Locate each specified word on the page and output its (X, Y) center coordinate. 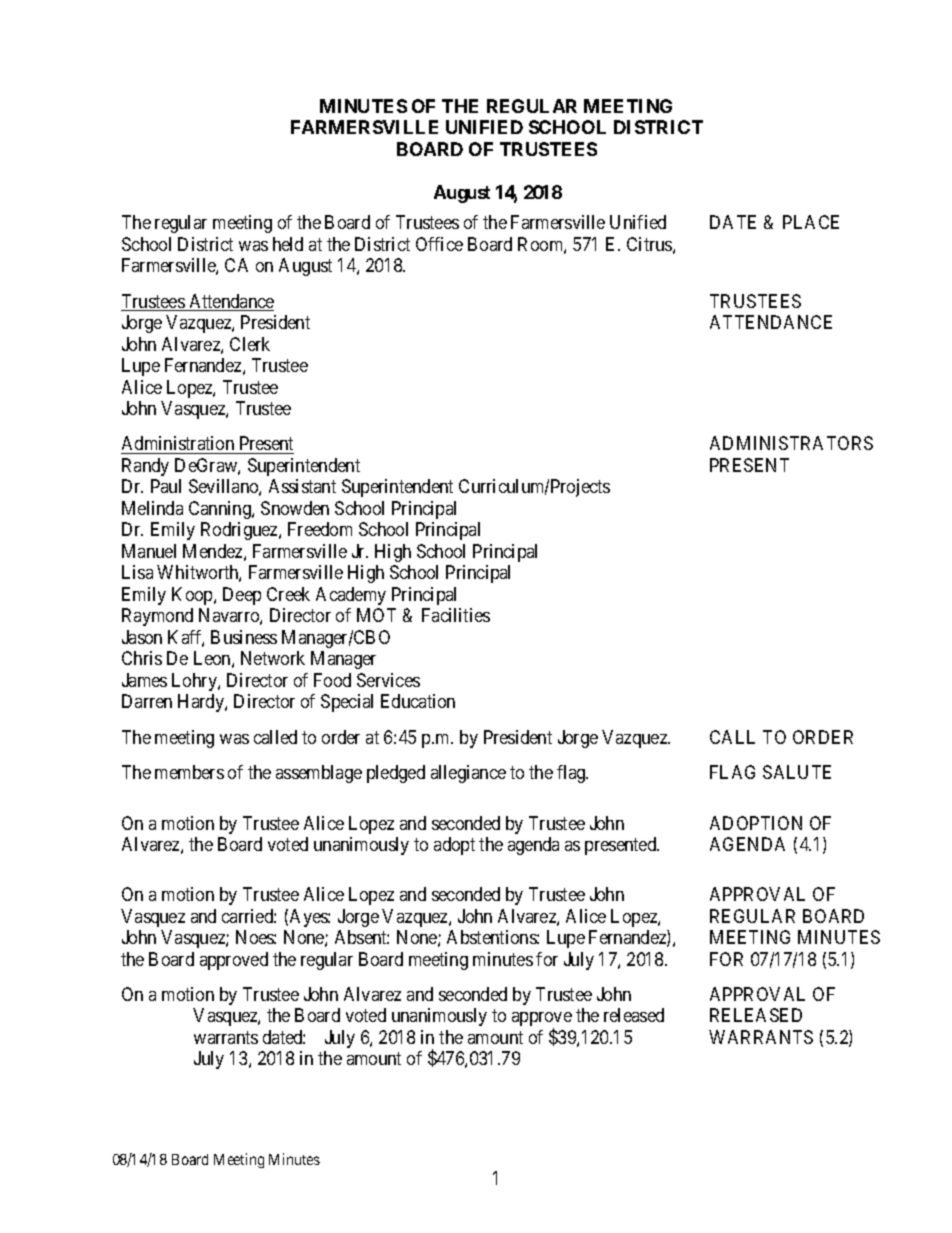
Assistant (302, 486)
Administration (179, 445)
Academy (351, 596)
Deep (242, 596)
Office (439, 244)
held (288, 244)
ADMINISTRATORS (791, 443)
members (189, 772)
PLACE (811, 222)
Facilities (456, 615)
